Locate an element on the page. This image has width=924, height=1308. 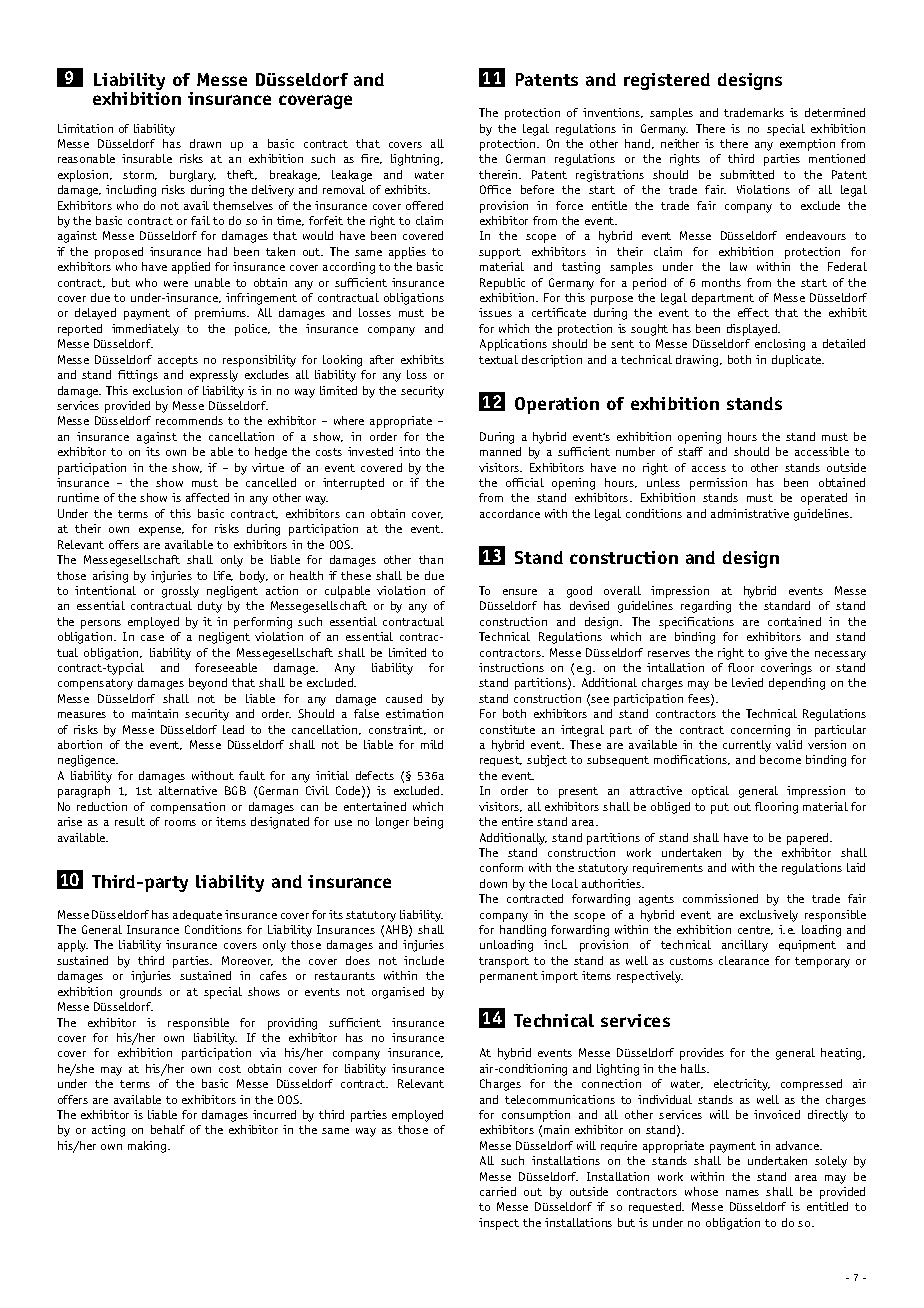
permission is located at coordinates (718, 484).
